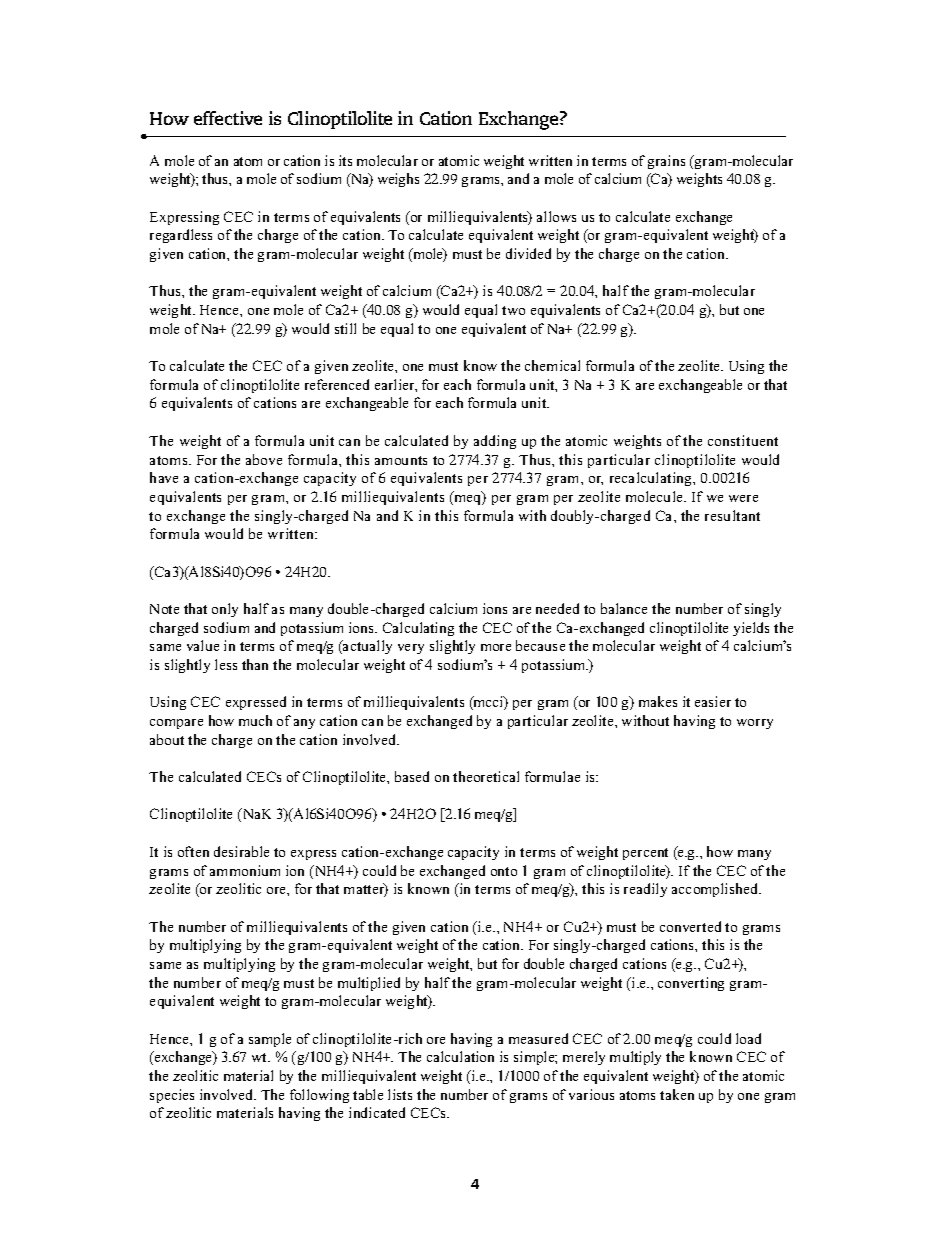  Describe the element at coordinates (743, 440) in the document. I see `constituent` at that location.
